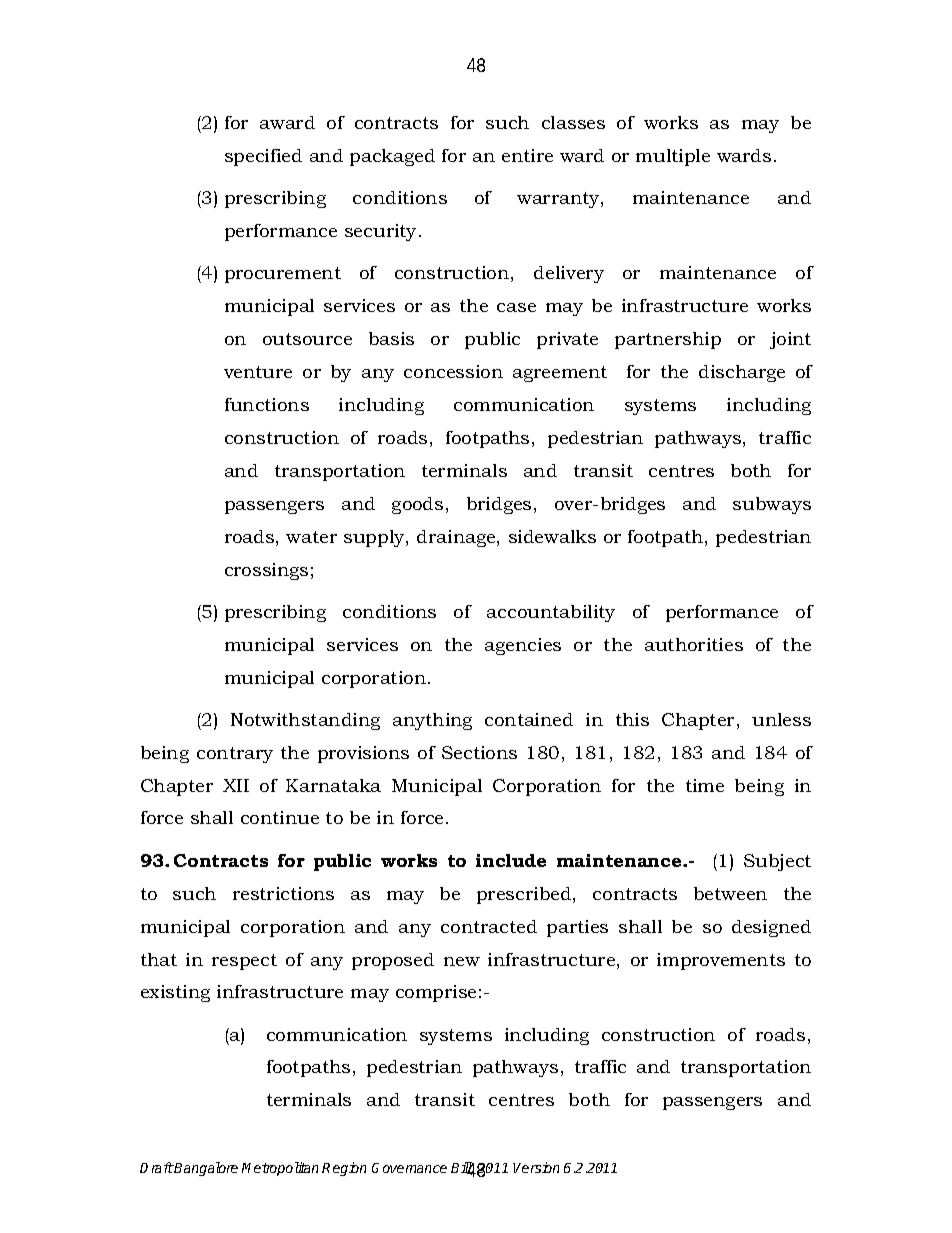 This screenshot has width=952, height=1233. Describe the element at coordinates (742, 373) in the screenshot. I see `discharge` at that location.
